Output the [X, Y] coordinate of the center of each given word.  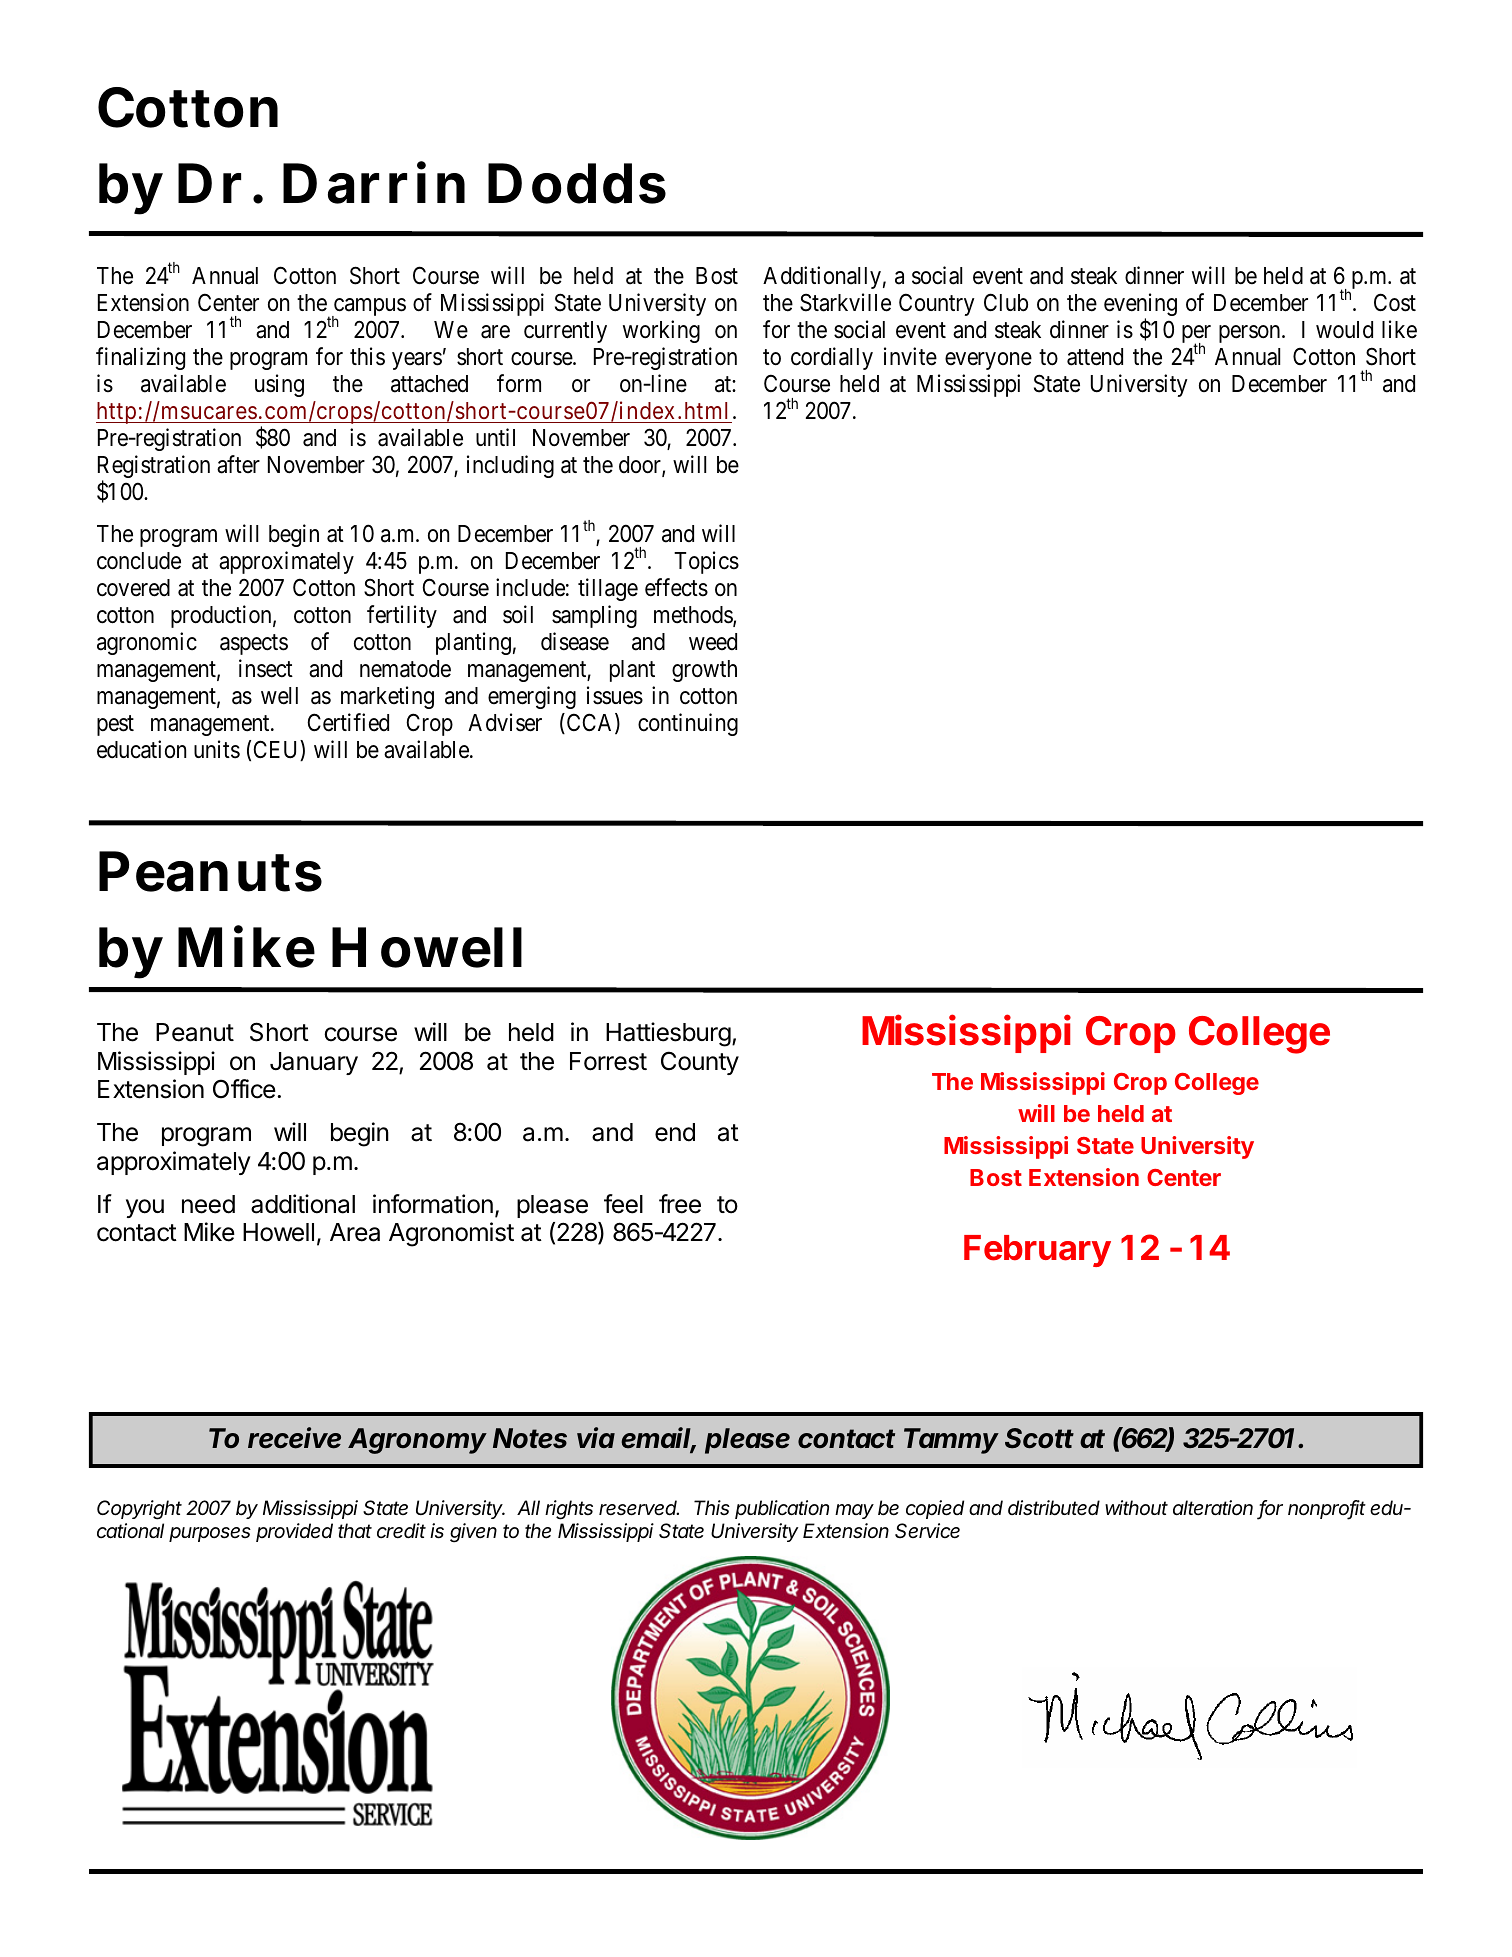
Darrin [374, 183]
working [661, 331]
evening [1140, 306]
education [141, 749]
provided [294, 1532]
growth [704, 671]
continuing [688, 724]
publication [782, 1509]
